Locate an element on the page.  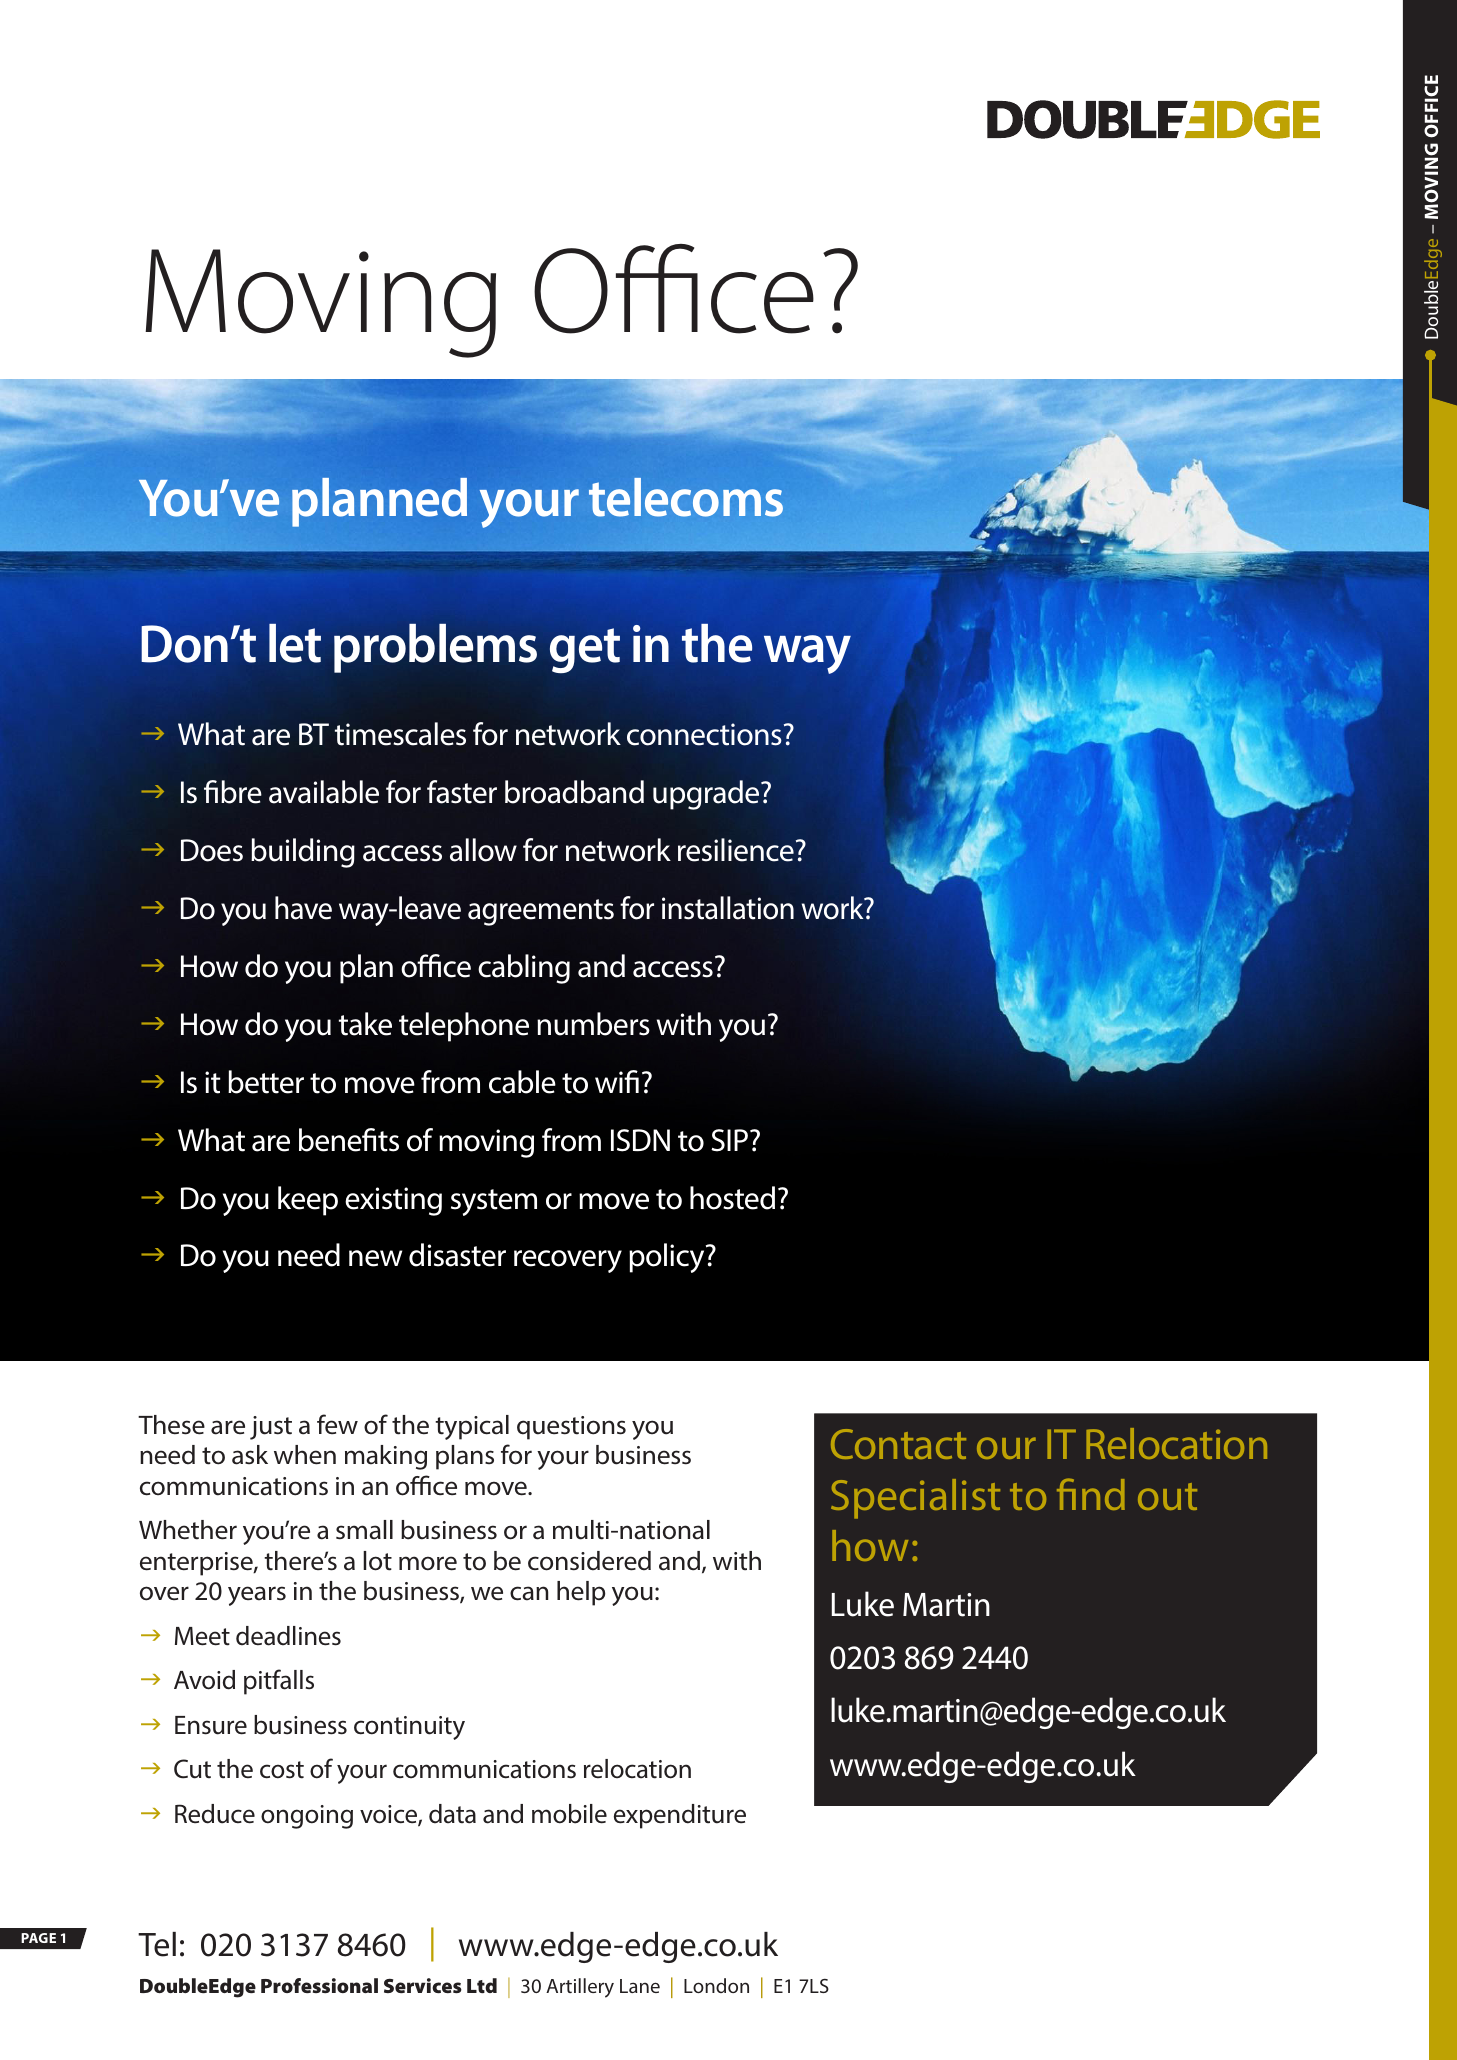
connections is located at coordinates (705, 734).
